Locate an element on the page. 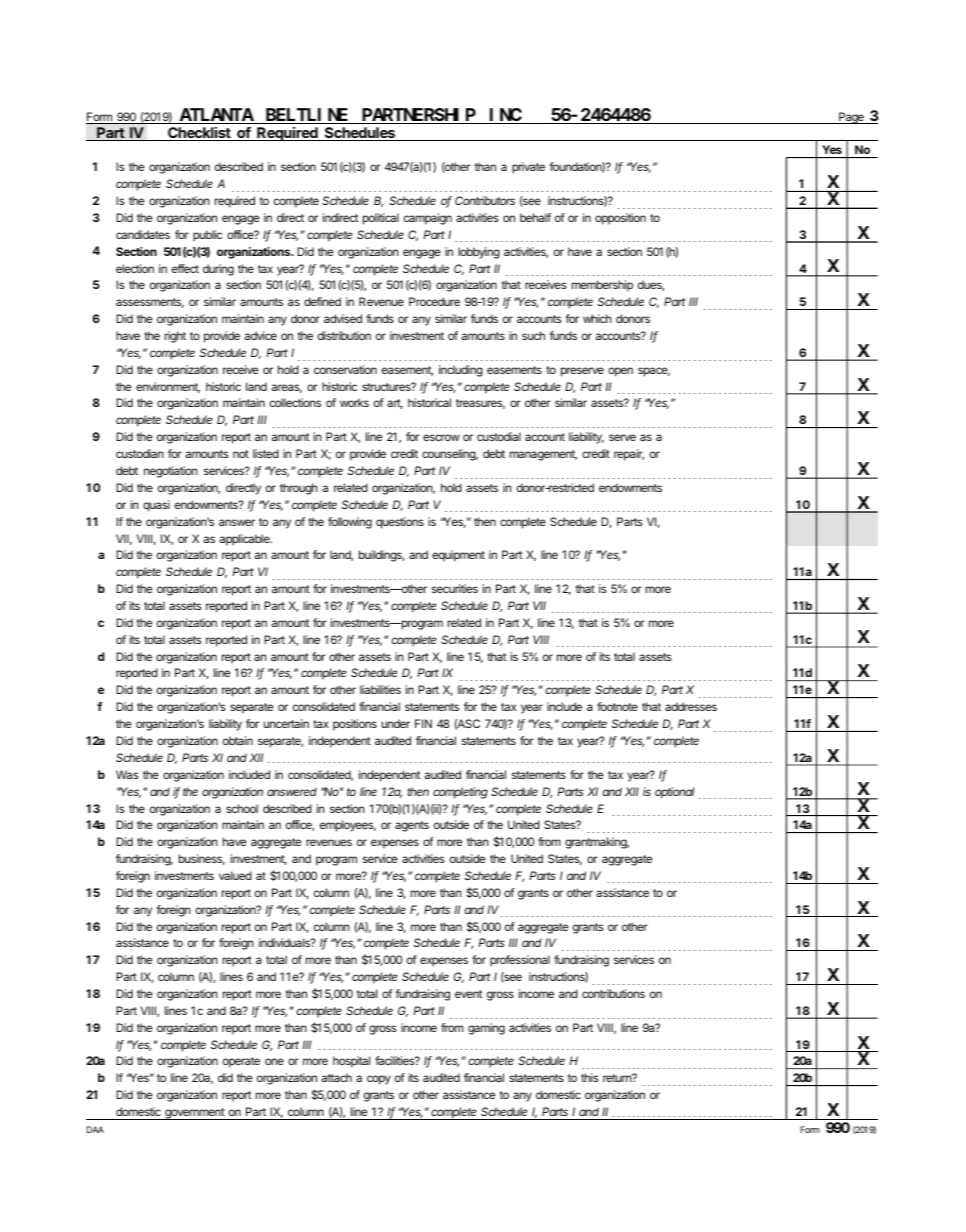 The image size is (966, 1232). government is located at coordinates (194, 1114).
